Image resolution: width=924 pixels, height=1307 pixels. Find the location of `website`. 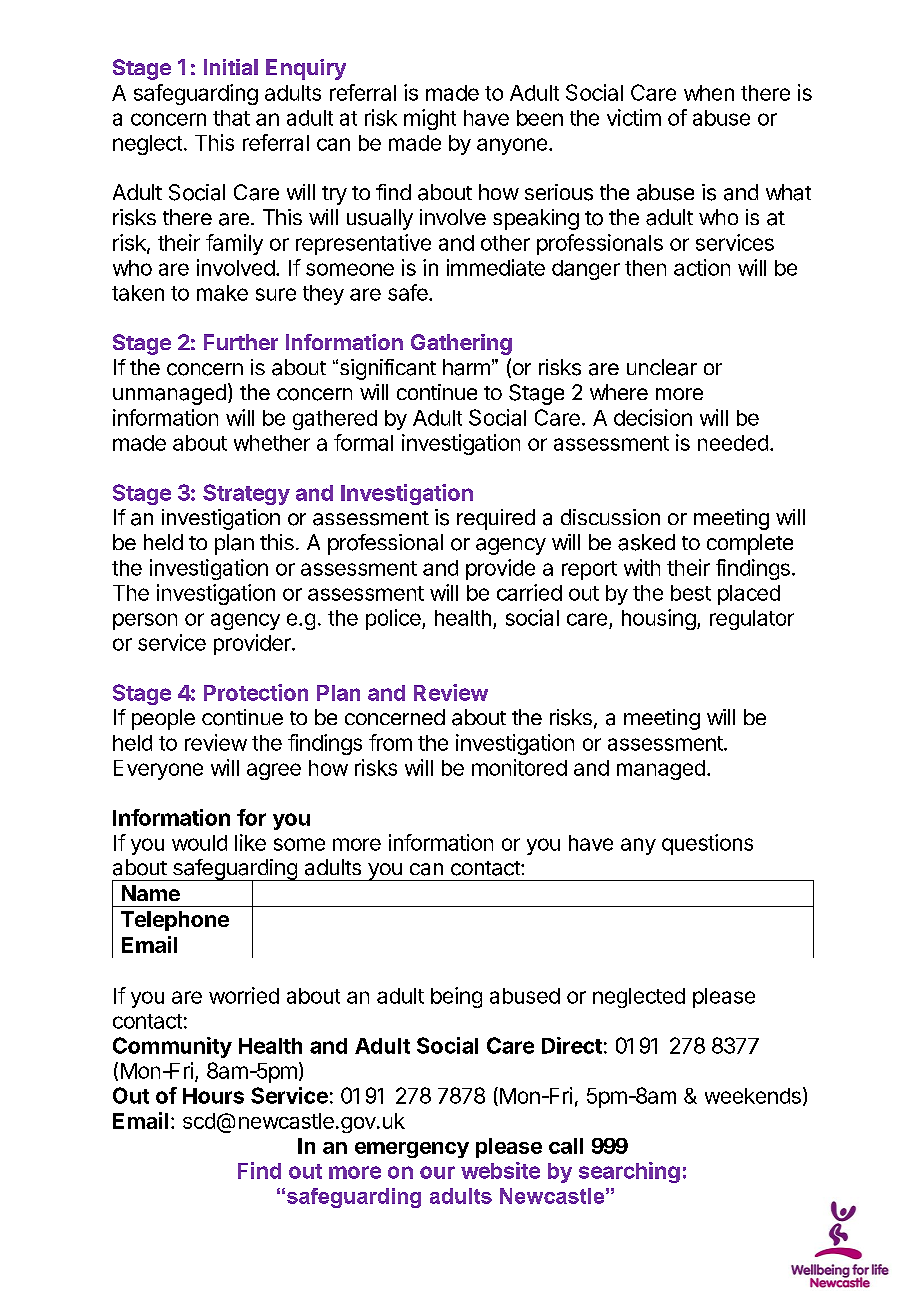

website is located at coordinates (500, 1170).
